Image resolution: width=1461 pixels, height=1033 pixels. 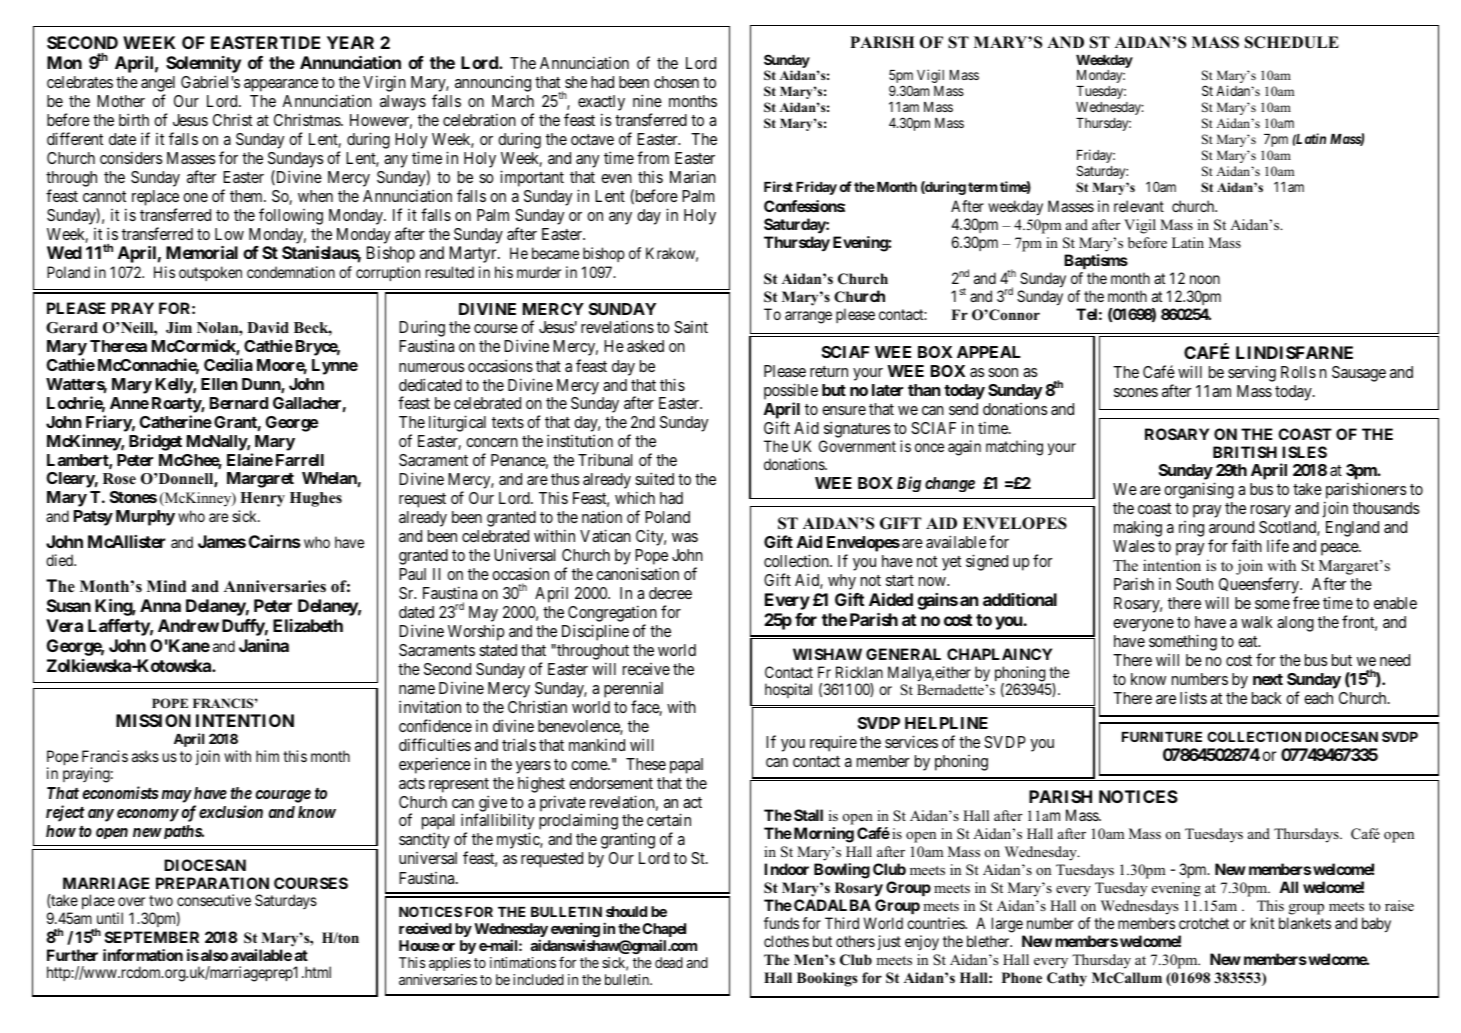 I want to click on also, so click(x=214, y=955).
